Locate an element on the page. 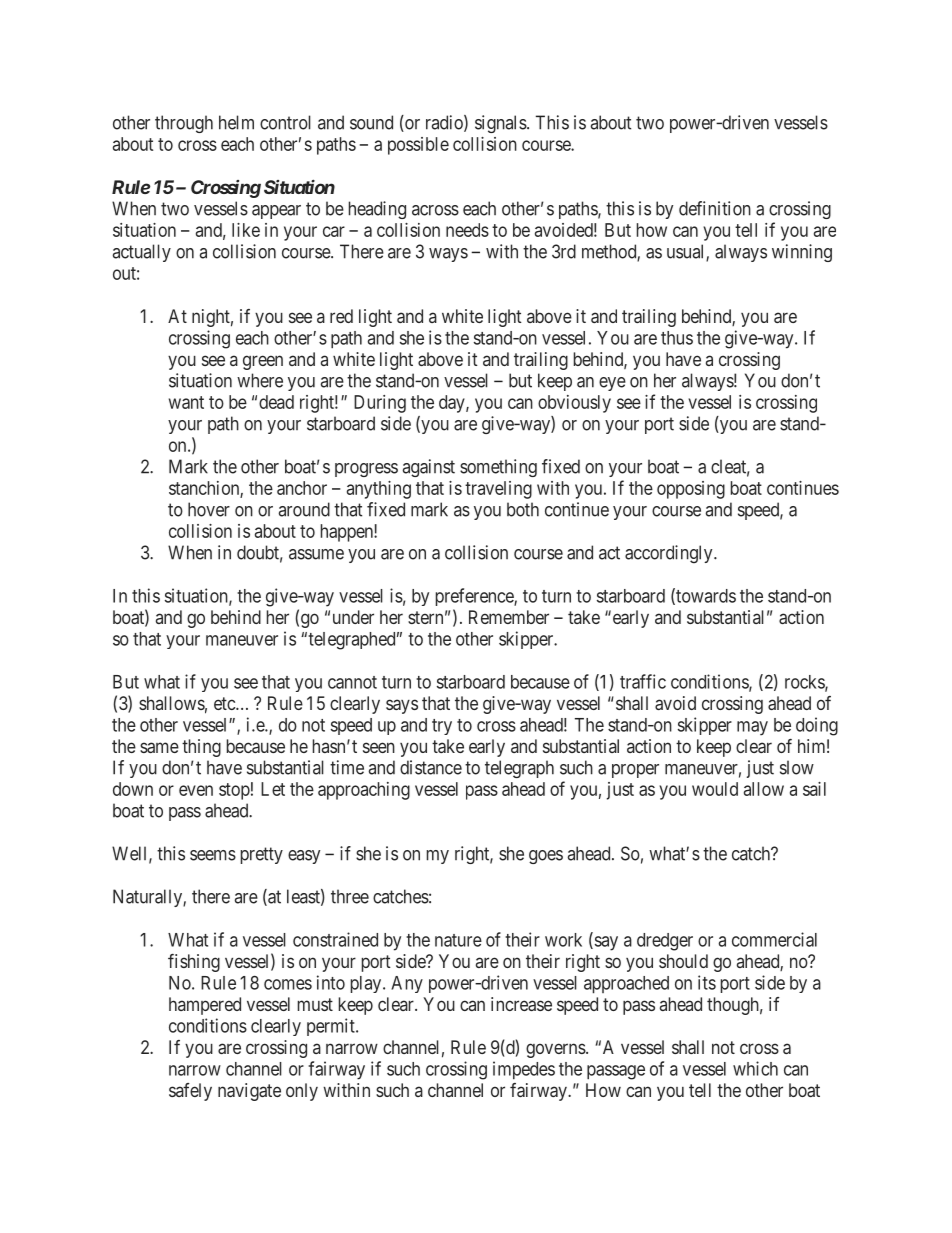  assume is located at coordinates (316, 554).
